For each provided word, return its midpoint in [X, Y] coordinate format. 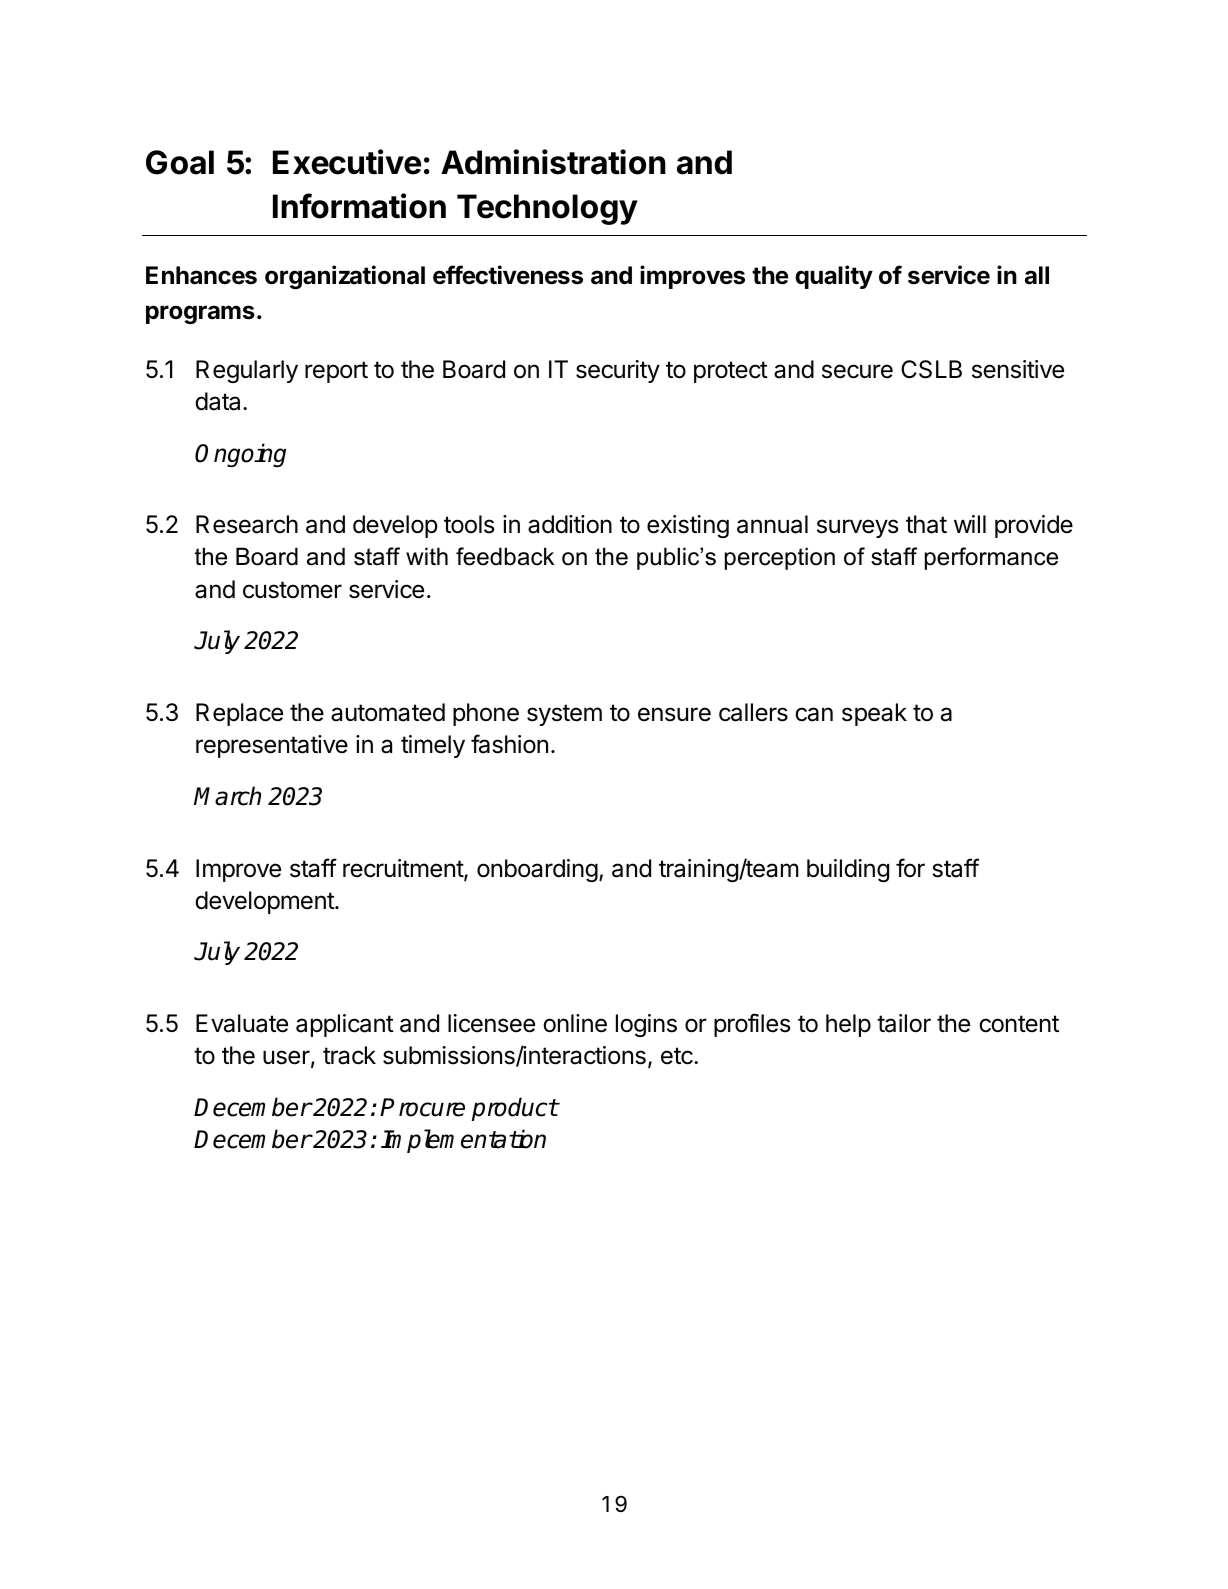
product [515, 1109]
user [286, 1057]
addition [570, 524]
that [926, 524]
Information [359, 206]
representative [272, 746]
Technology [547, 209]
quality [834, 277]
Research [247, 524]
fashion [509, 744]
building [848, 870]
